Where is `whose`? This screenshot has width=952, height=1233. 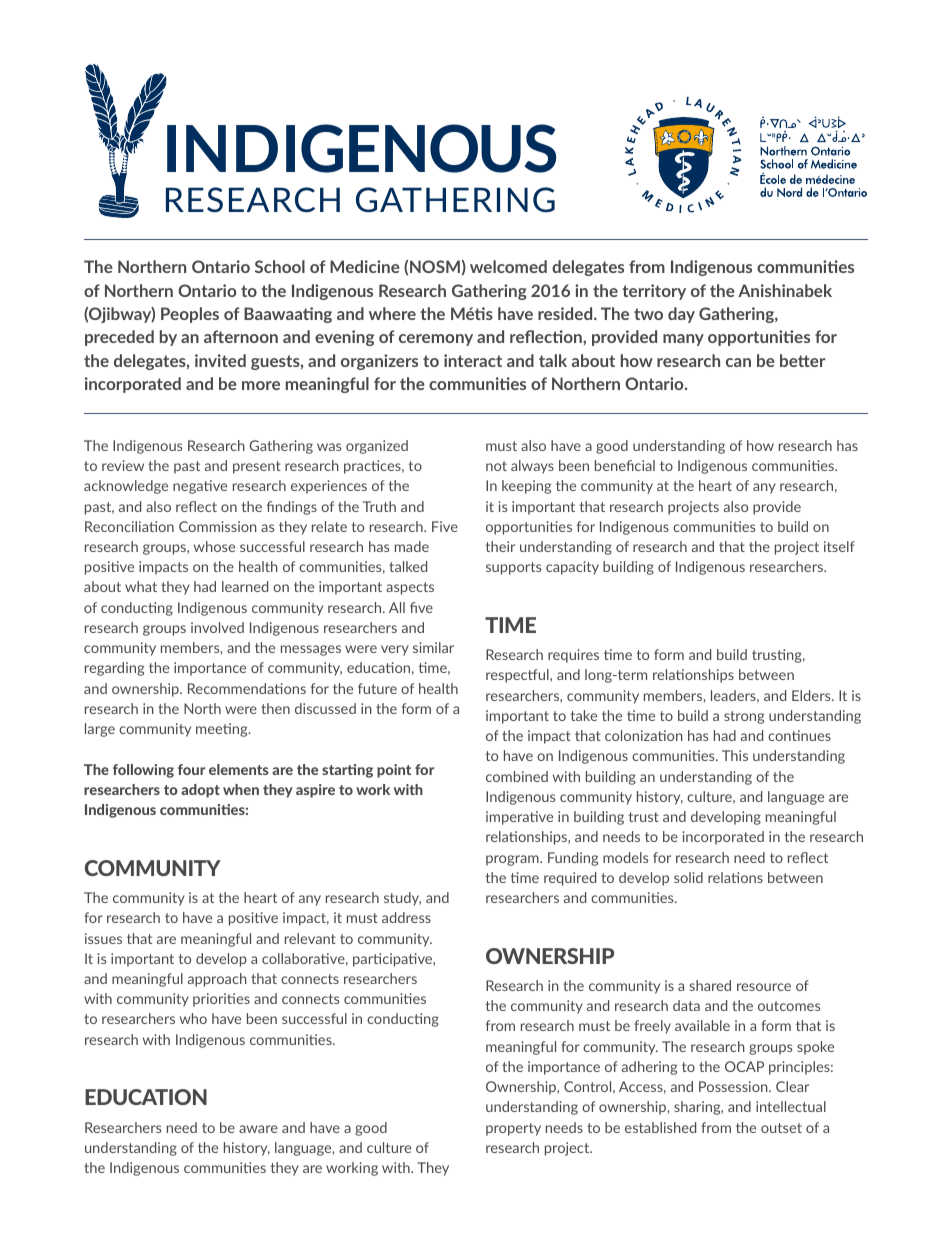 whose is located at coordinates (214, 546).
